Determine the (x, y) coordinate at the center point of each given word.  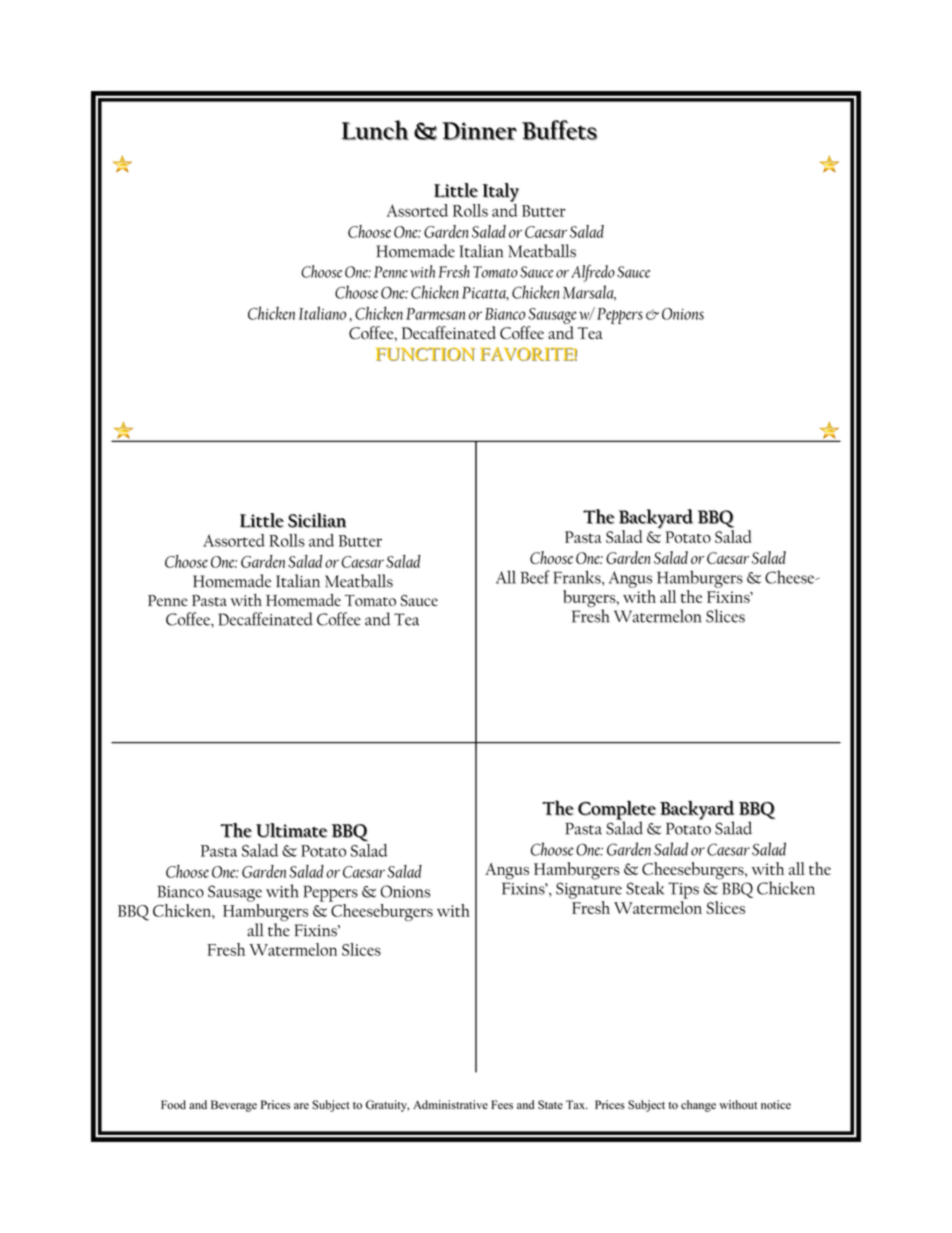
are (301, 1106)
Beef (535, 577)
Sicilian (317, 520)
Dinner (479, 131)
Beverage (234, 1106)
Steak (645, 888)
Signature (589, 890)
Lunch (375, 130)
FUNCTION (425, 354)
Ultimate (292, 830)
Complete (617, 811)
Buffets (560, 130)
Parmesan (435, 314)
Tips (683, 890)
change (698, 1106)
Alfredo (593, 273)
